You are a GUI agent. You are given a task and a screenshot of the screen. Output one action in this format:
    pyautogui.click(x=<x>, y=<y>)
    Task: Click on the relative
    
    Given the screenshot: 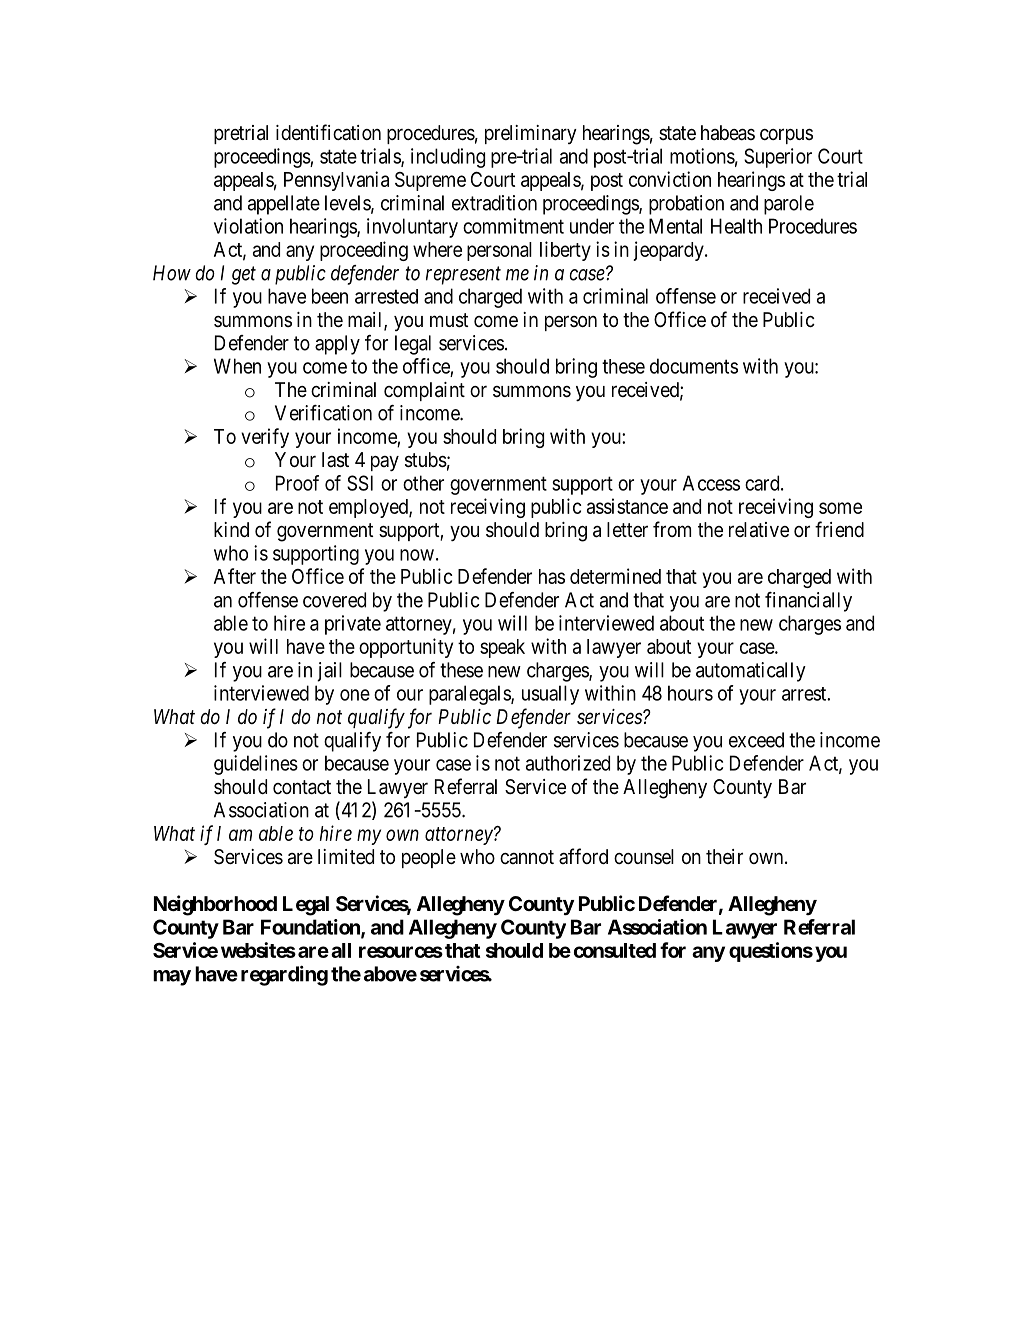 What is the action you would take?
    pyautogui.click(x=759, y=530)
